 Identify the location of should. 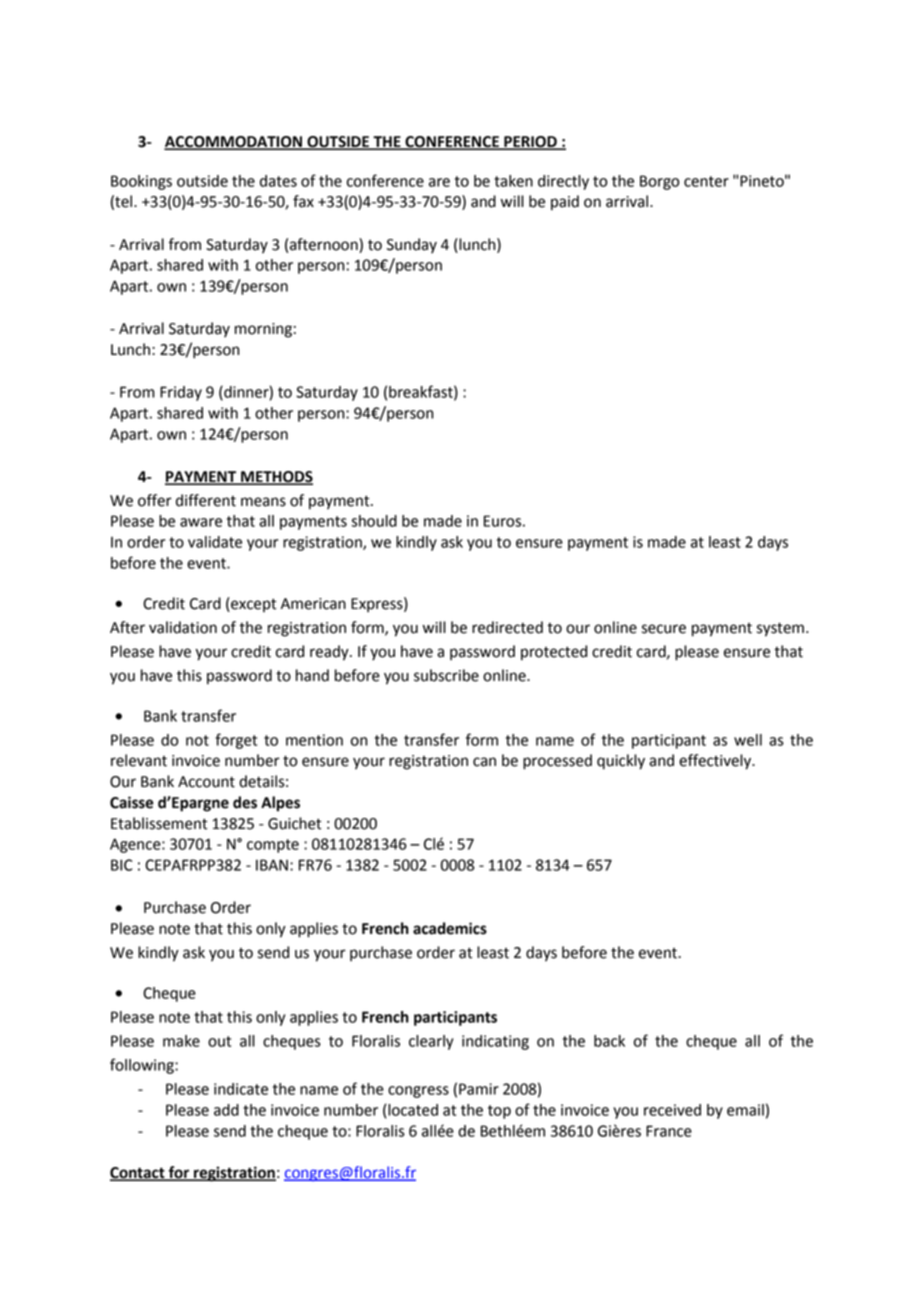
(374, 521).
